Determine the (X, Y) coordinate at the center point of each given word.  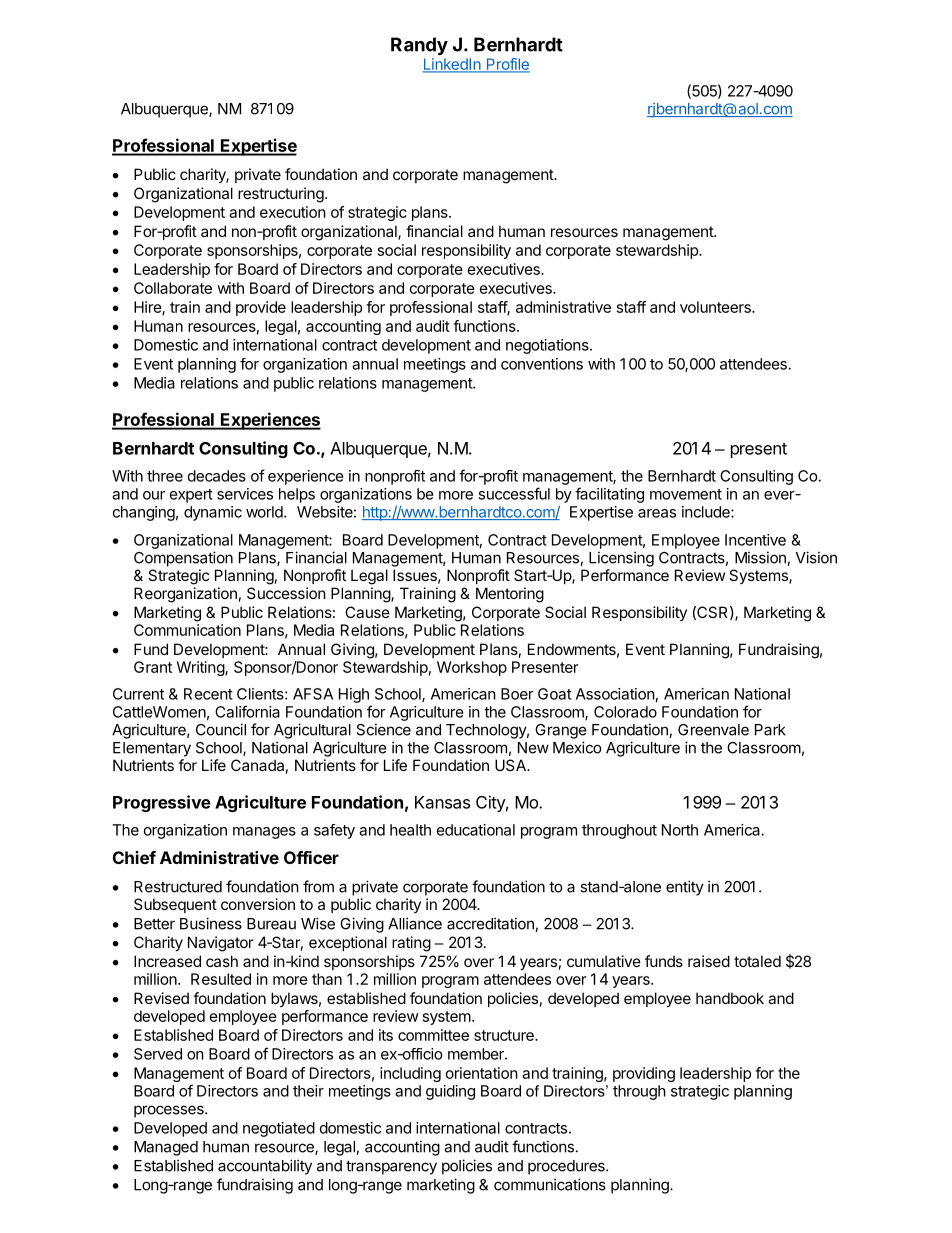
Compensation (183, 559)
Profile (507, 65)
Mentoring (510, 595)
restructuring (281, 195)
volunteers (716, 307)
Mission (761, 558)
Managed (166, 1148)
